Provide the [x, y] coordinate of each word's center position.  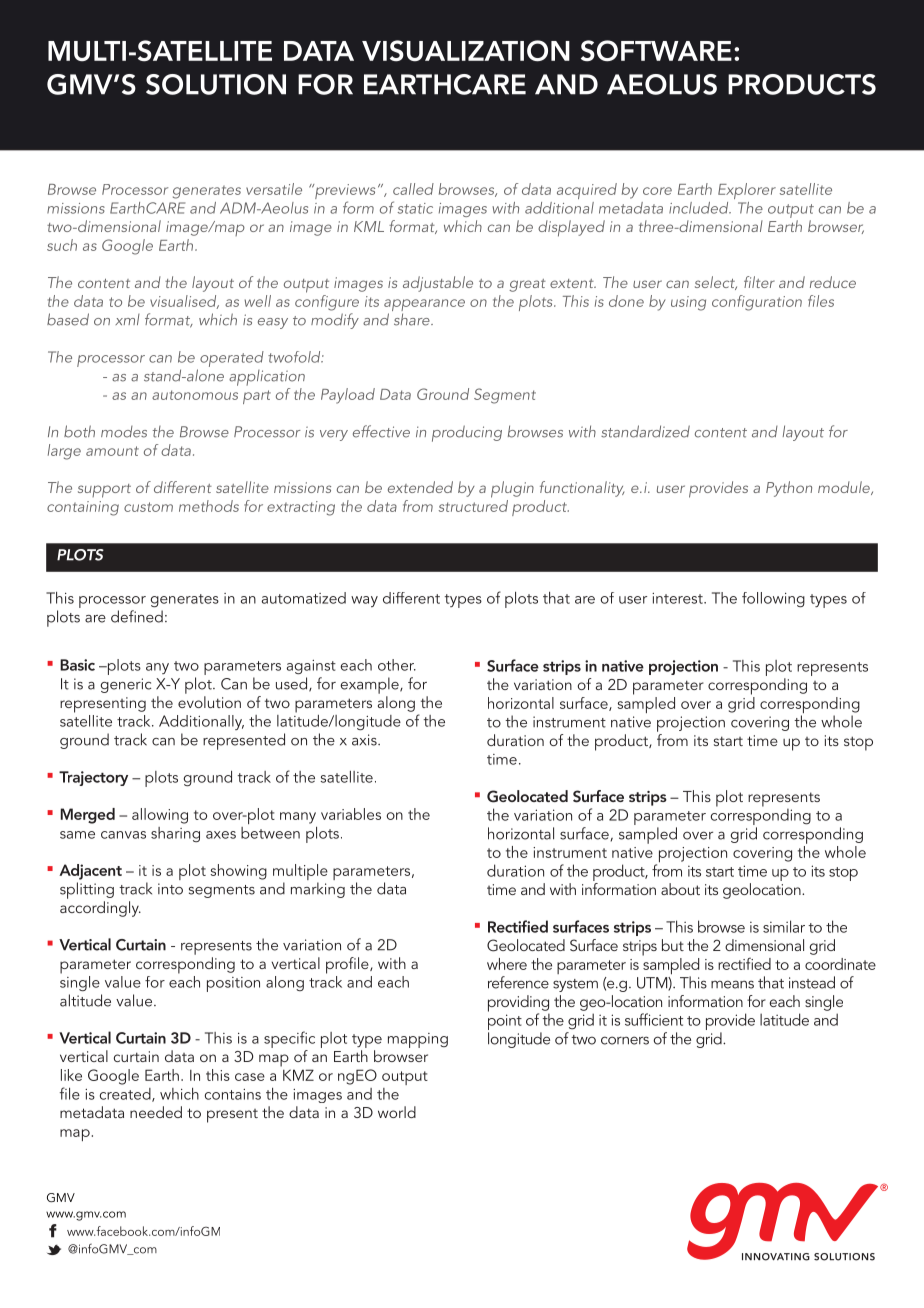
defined [137, 616]
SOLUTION [216, 84]
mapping [418, 1040]
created [126, 1095]
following [773, 599]
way [364, 601]
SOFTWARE [656, 51]
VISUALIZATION [466, 51]
